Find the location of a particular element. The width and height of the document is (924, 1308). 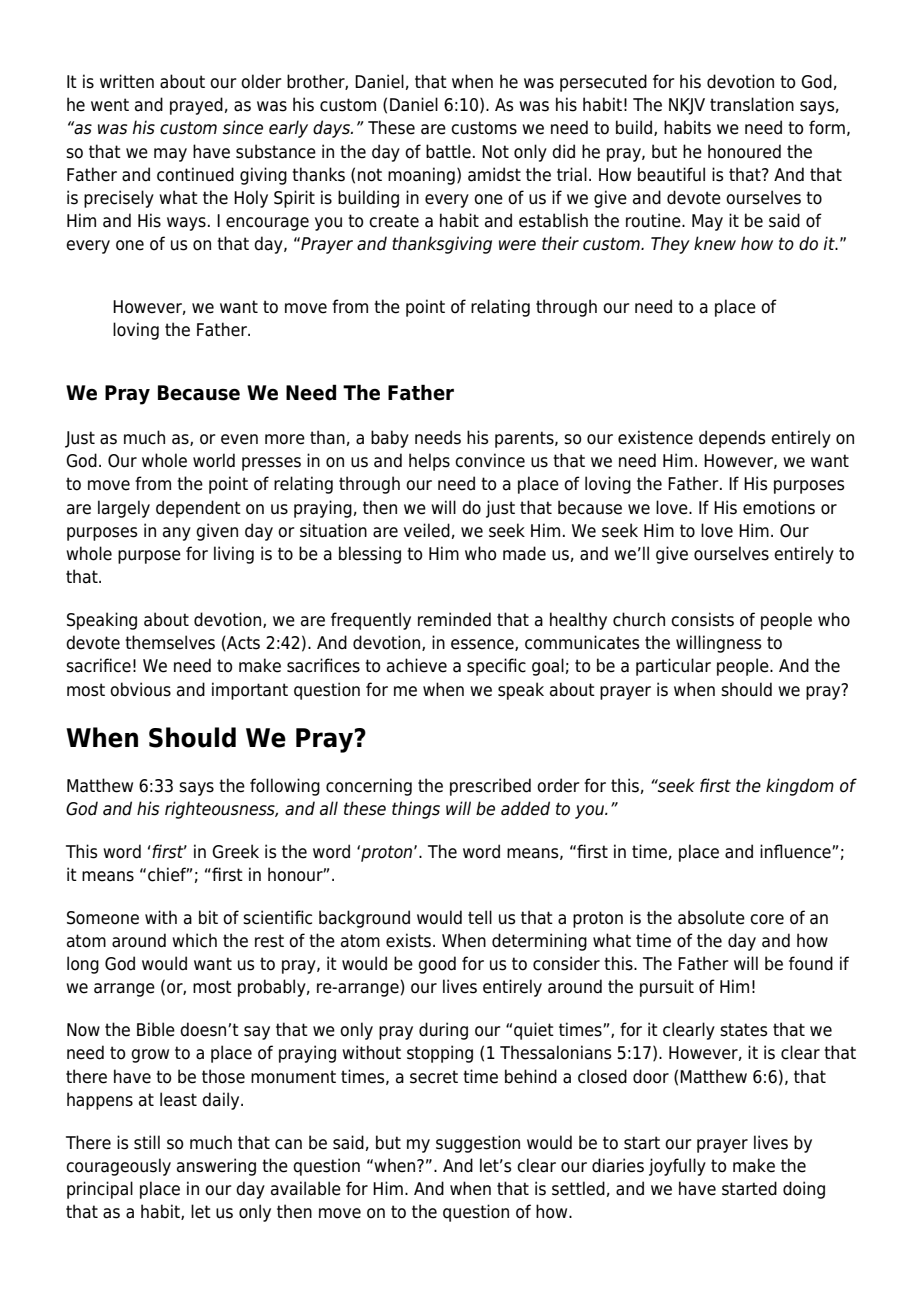

tell is located at coordinates (480, 917).
